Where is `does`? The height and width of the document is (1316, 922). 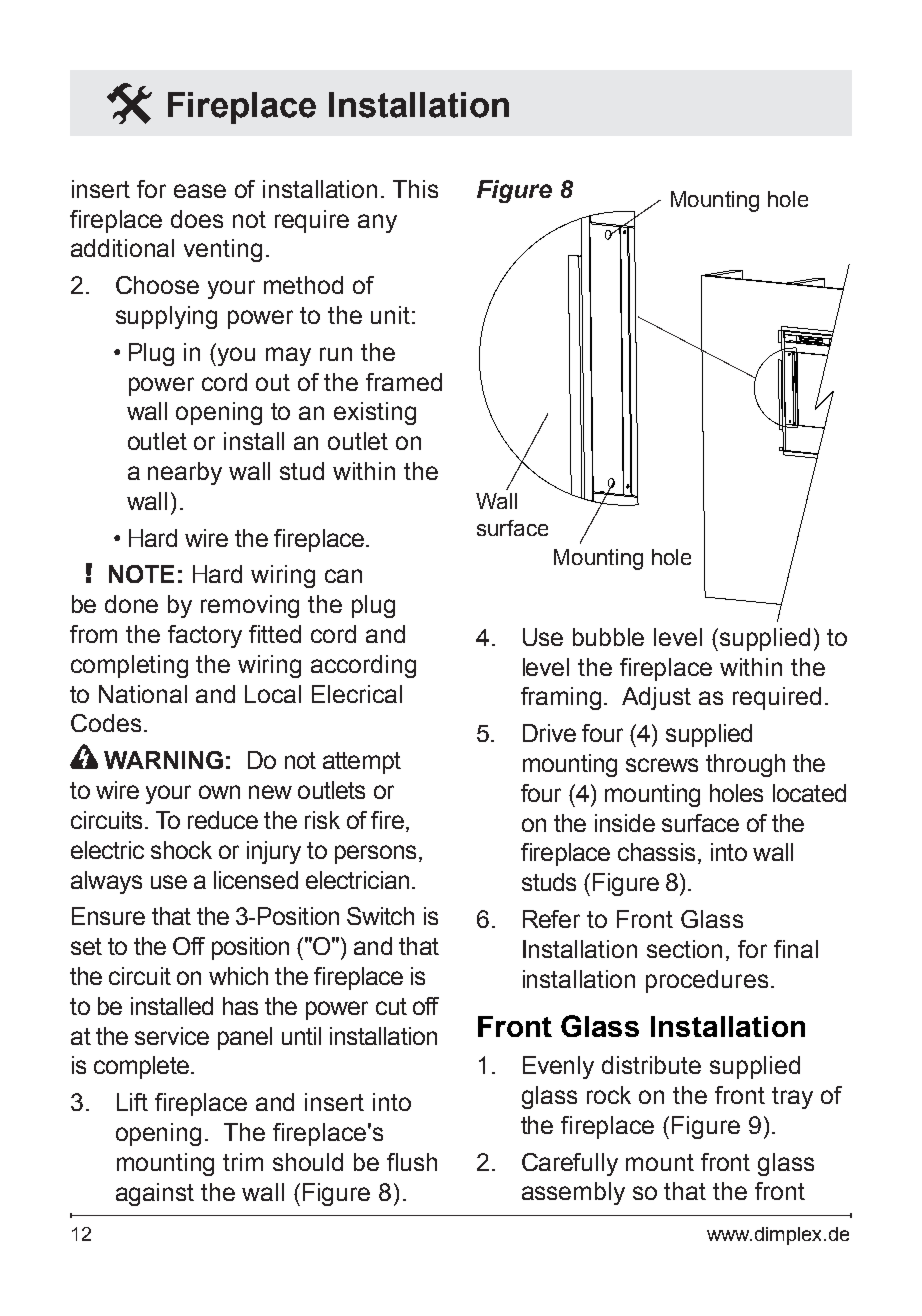
does is located at coordinates (197, 219).
